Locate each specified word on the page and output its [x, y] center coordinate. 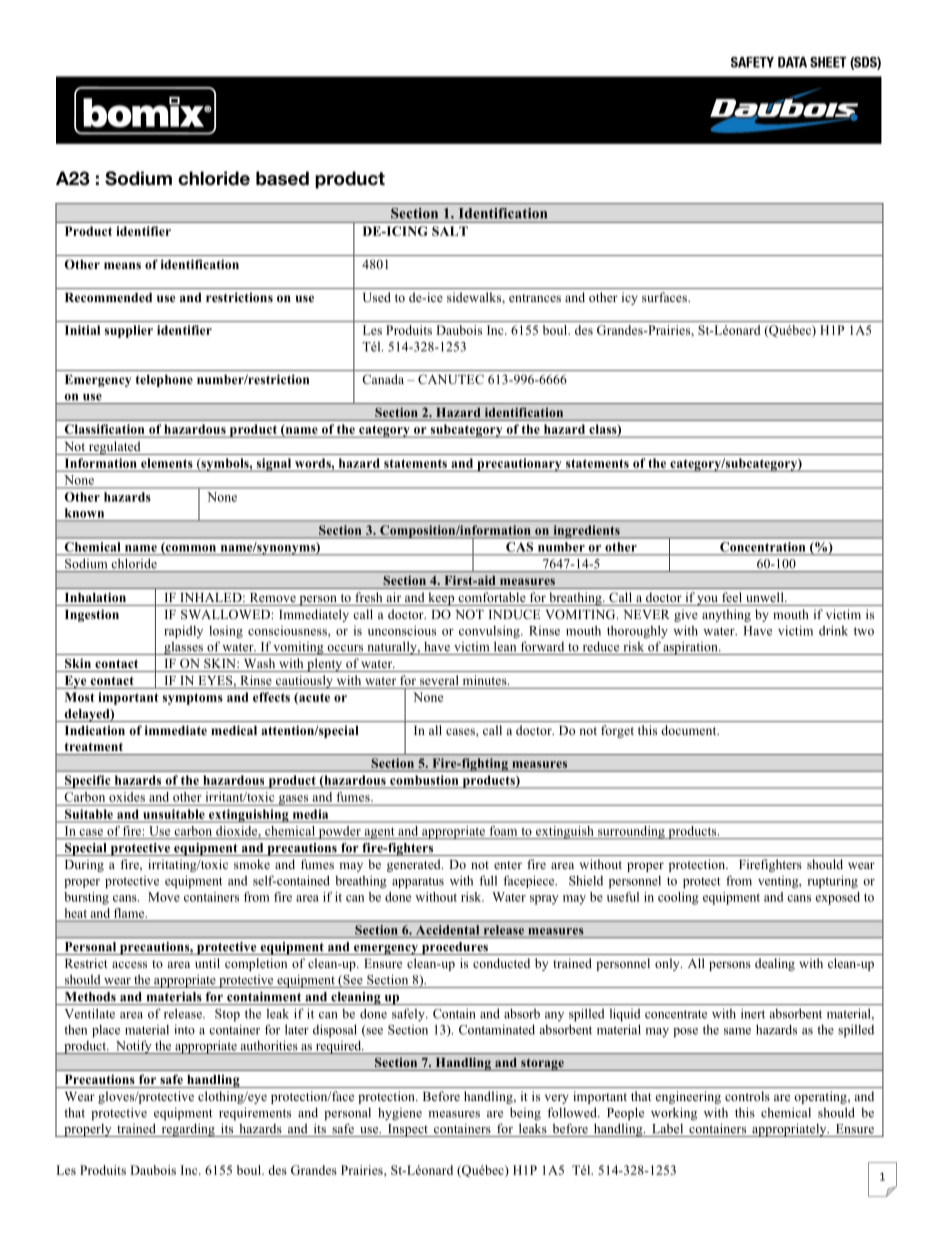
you [707, 600]
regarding [188, 1130]
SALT [450, 231]
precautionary [519, 465]
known [84, 513]
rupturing [832, 882]
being [525, 1113]
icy [630, 298]
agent [379, 833]
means [122, 265]
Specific [87, 782]
